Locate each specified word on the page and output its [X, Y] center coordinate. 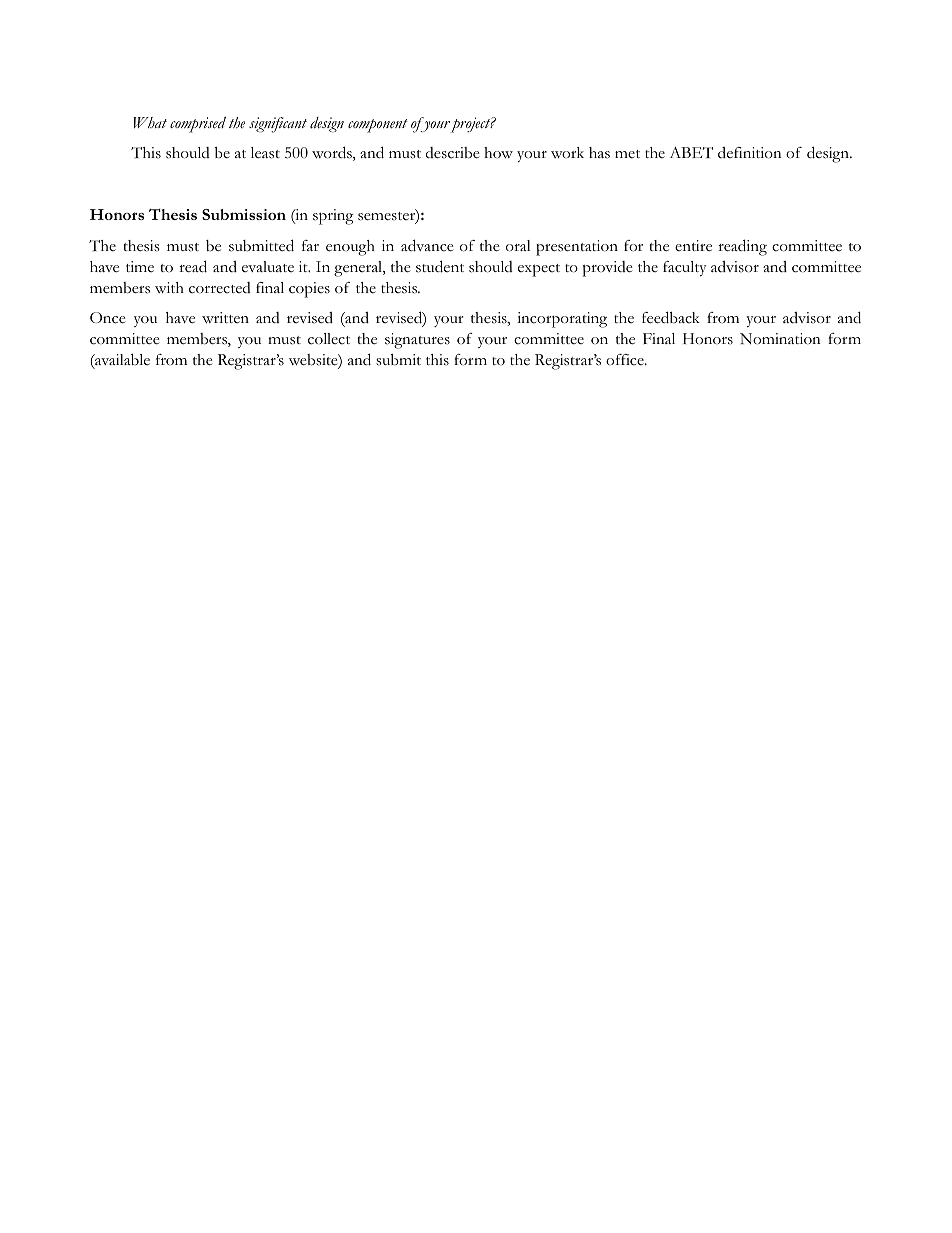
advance [427, 245]
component [378, 126]
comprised [198, 125]
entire [693, 246]
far [310, 245]
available [121, 361]
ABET [691, 152]
